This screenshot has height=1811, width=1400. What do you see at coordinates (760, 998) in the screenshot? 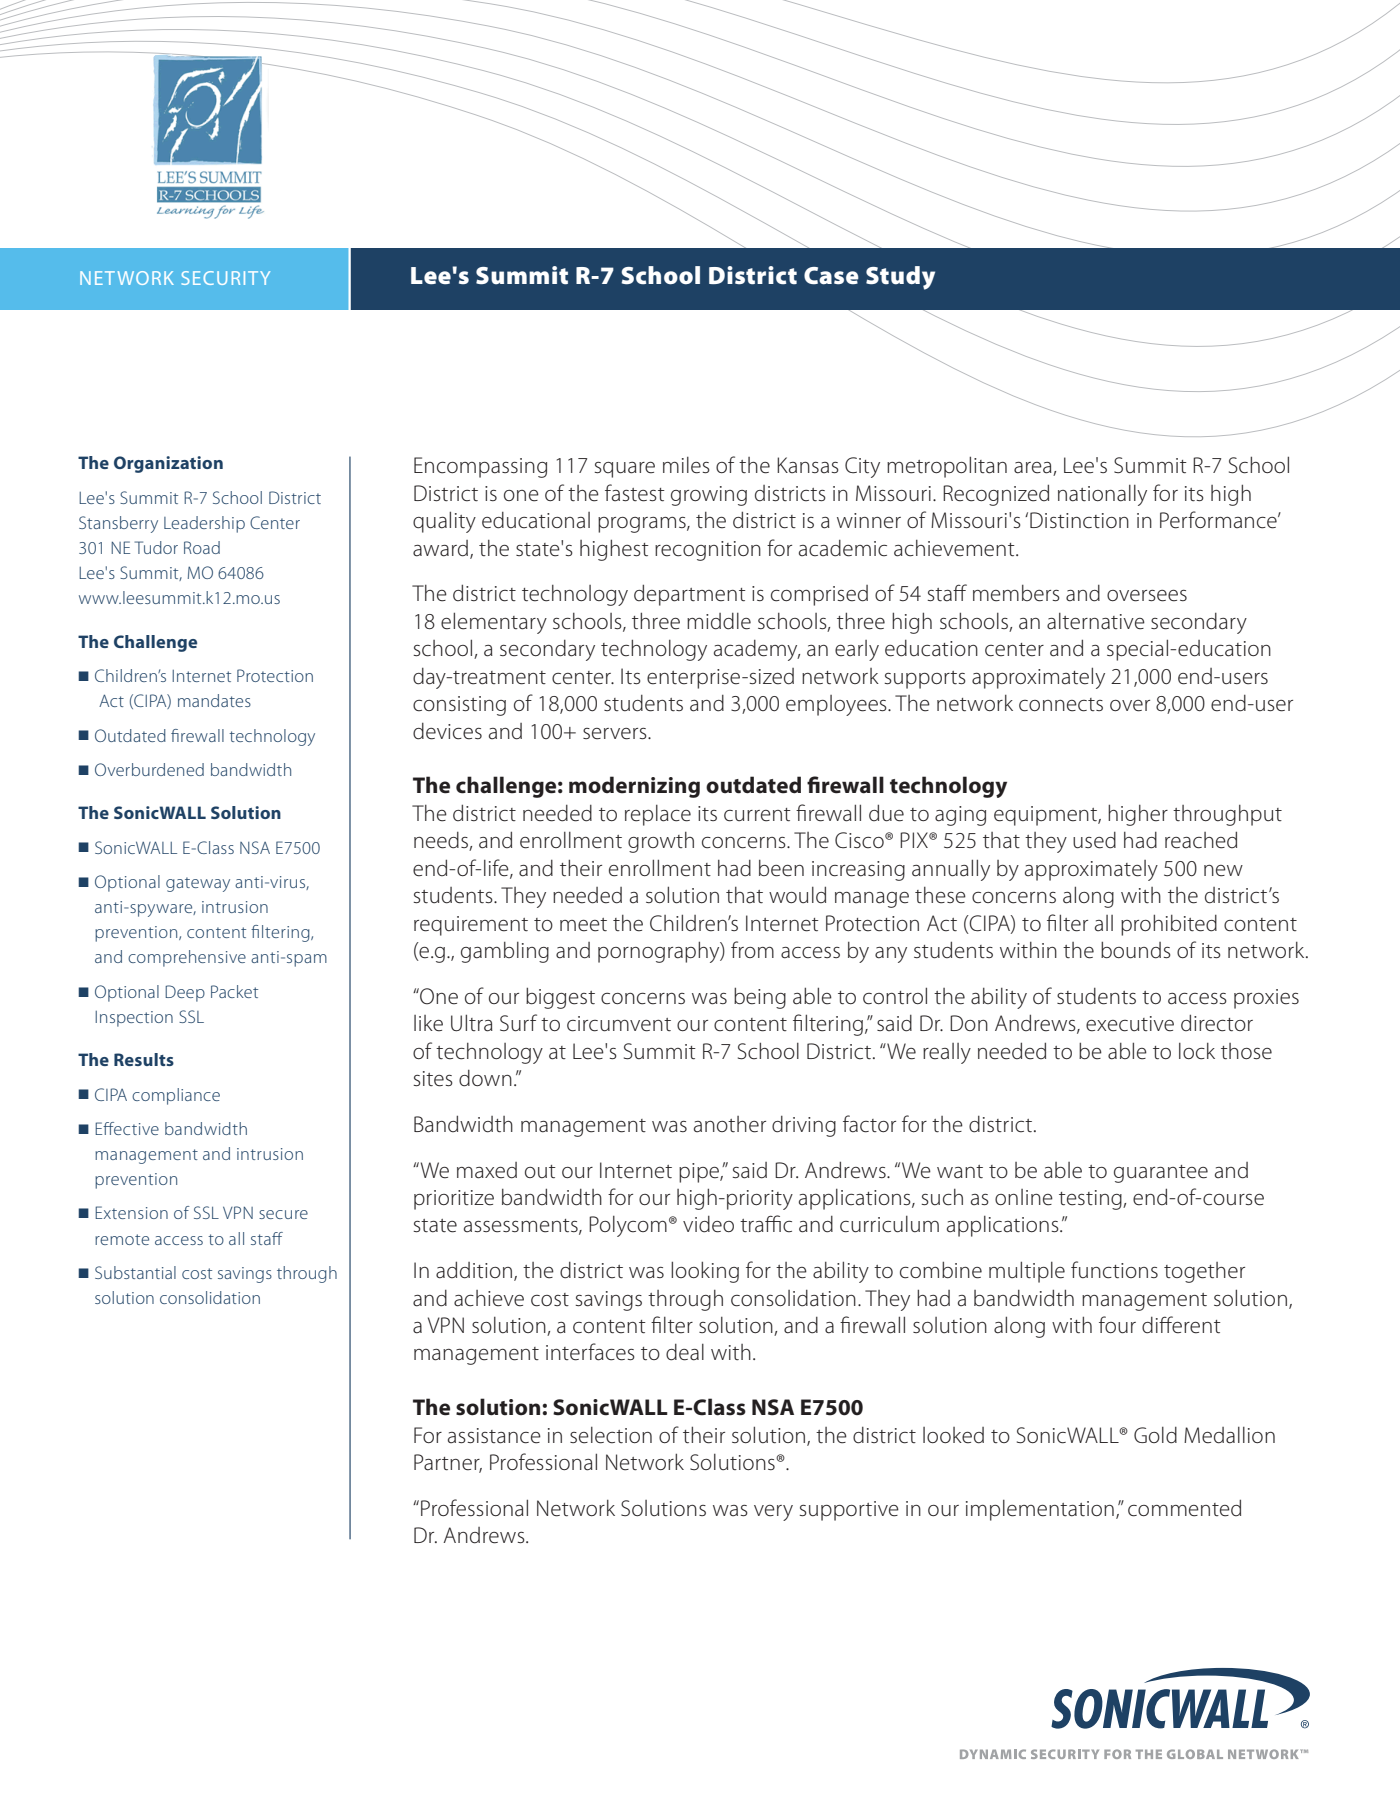
I see `being` at bounding box center [760, 998].
